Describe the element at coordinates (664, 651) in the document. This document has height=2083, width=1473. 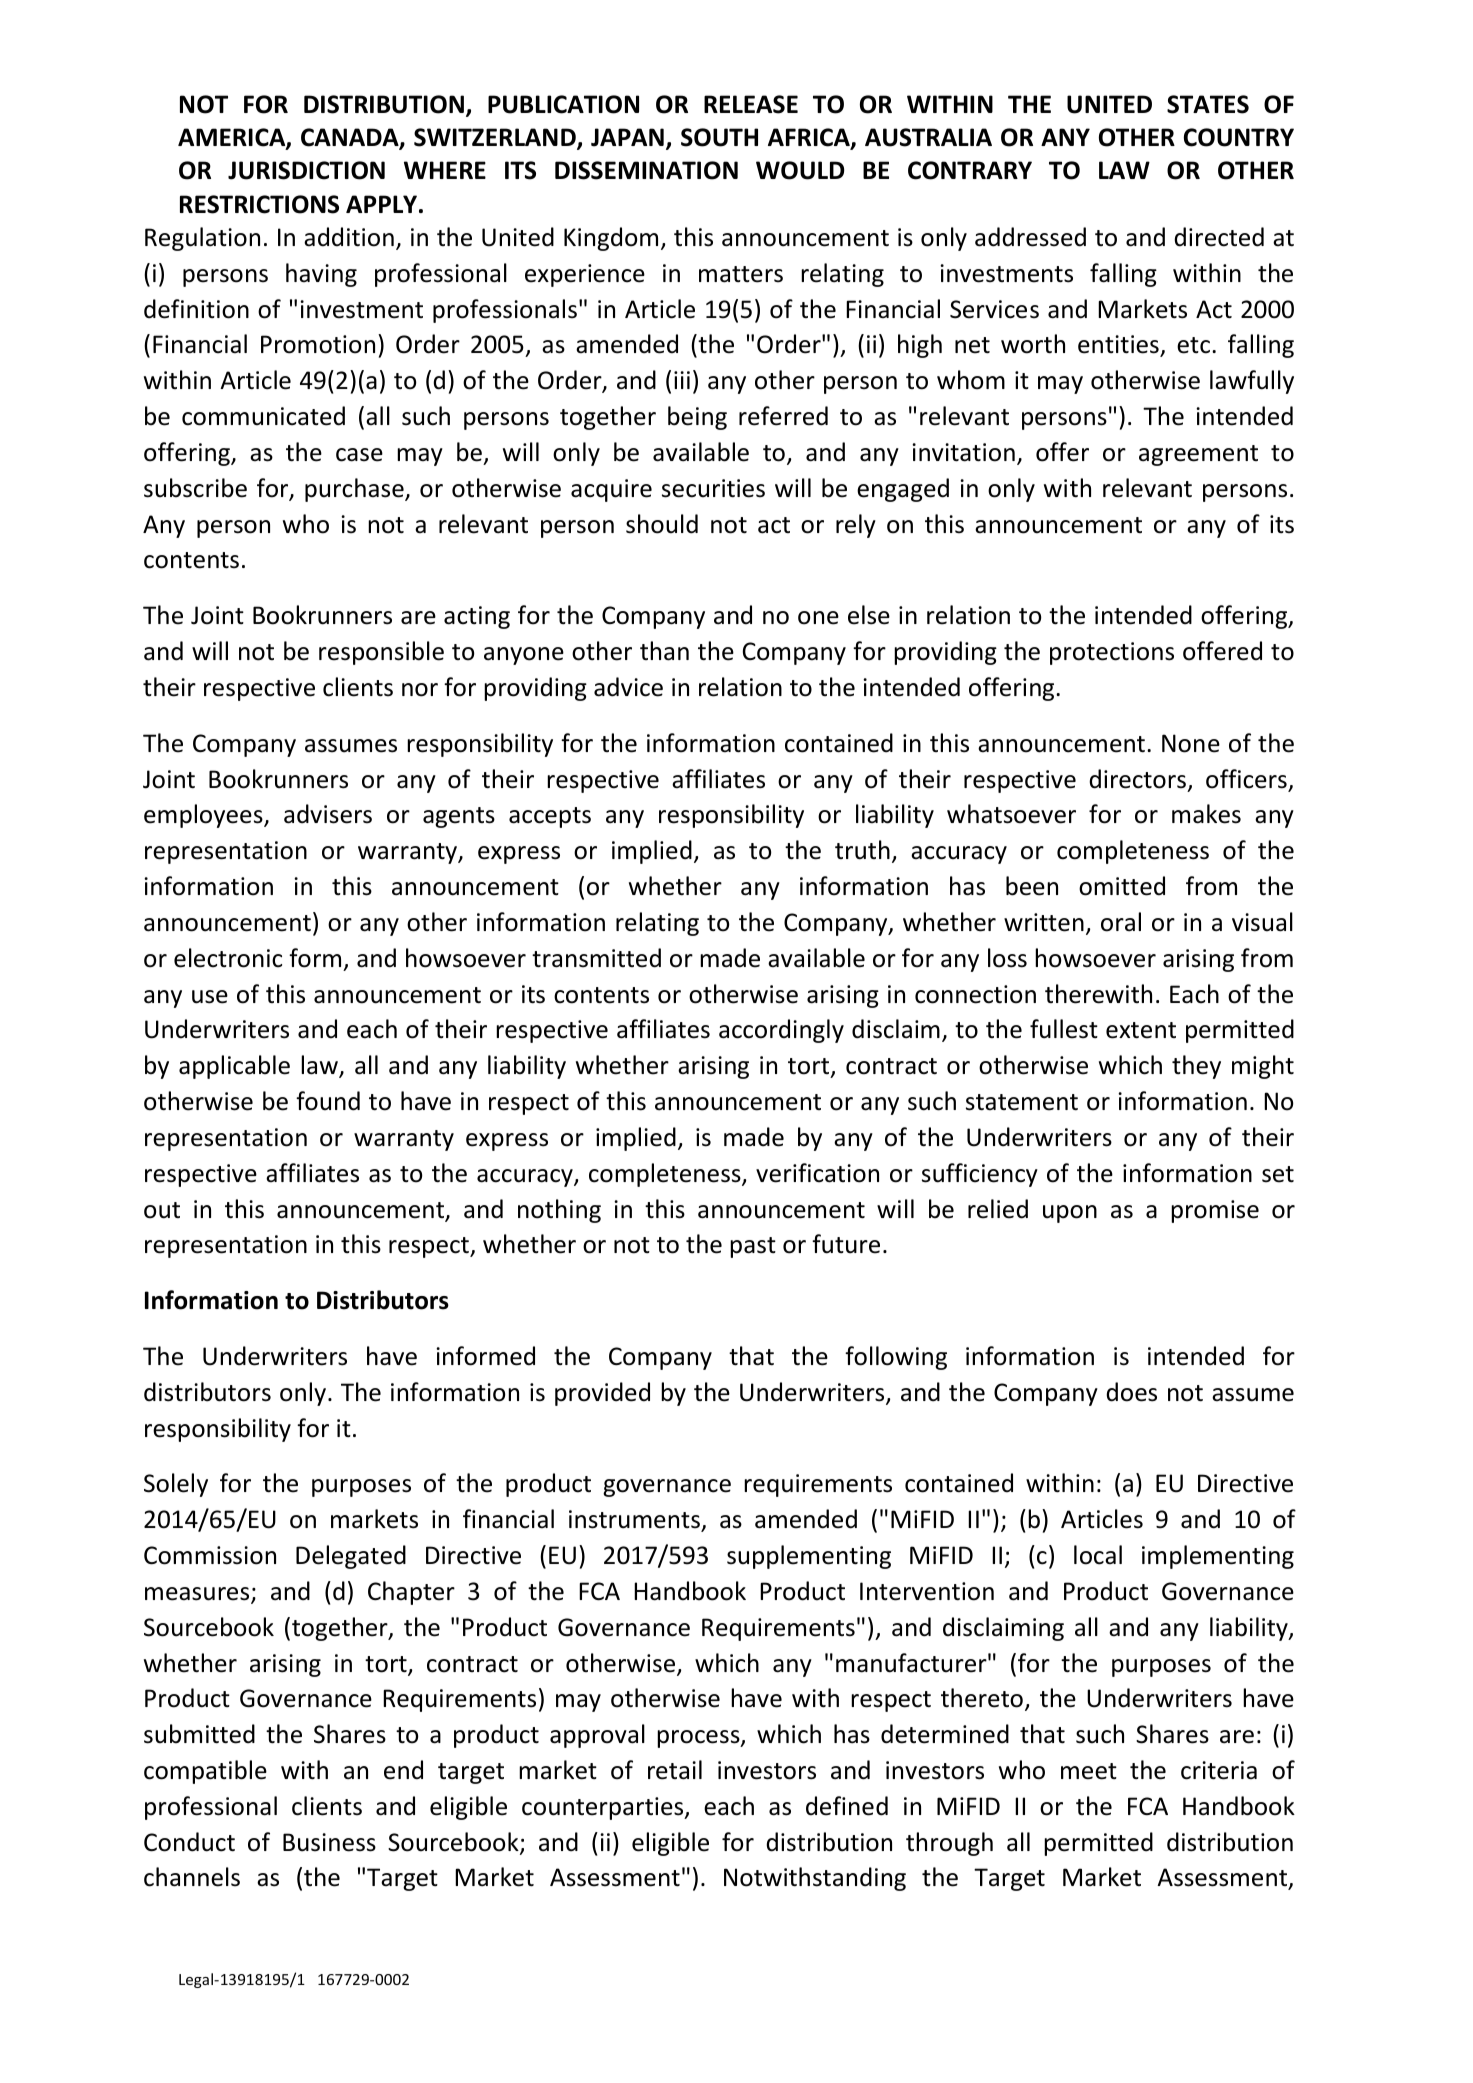
I see `than` at that location.
